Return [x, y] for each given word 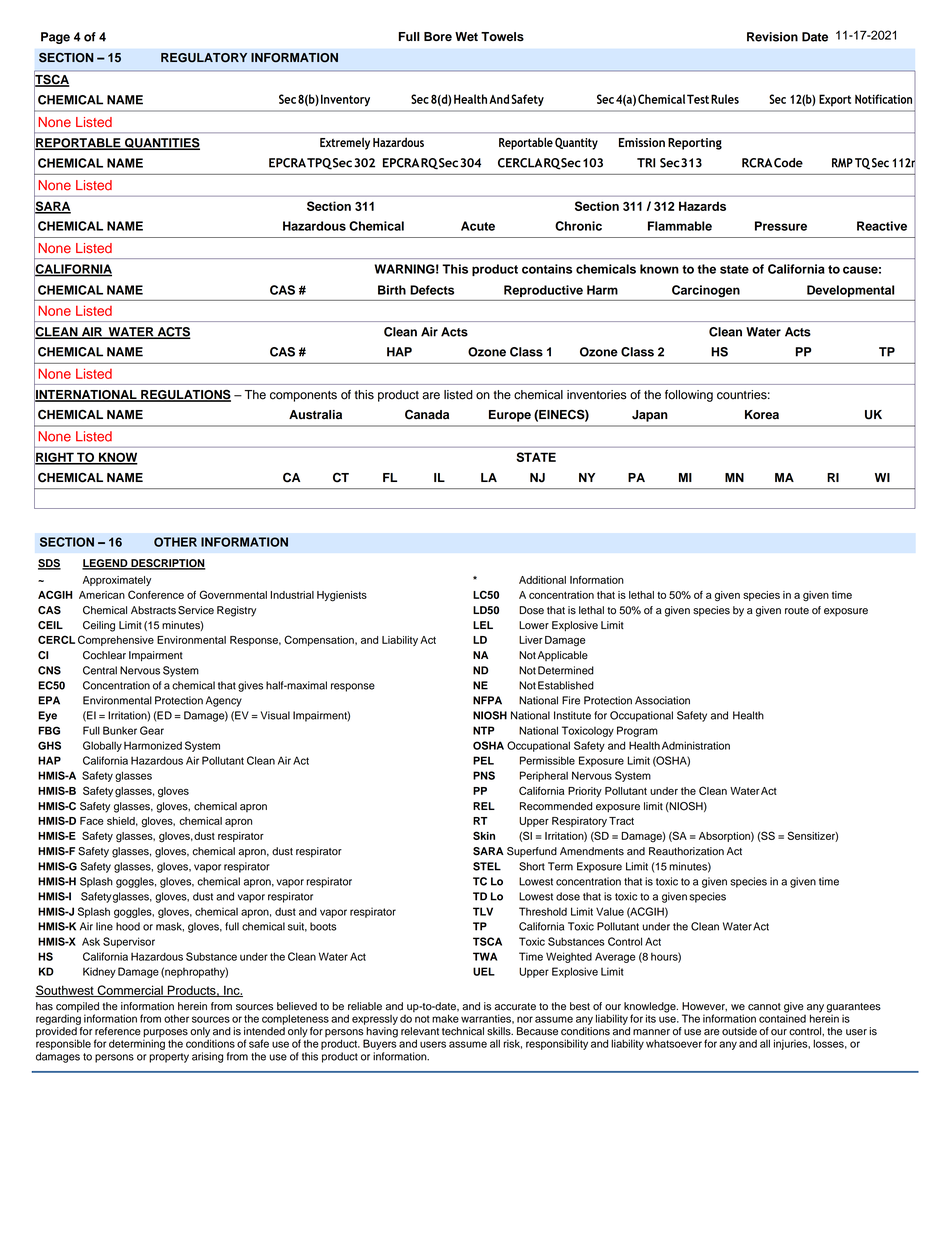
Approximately [117, 581]
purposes [165, 1034]
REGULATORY [204, 58]
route [797, 611]
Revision [772, 37]
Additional [542, 580]
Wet [466, 37]
